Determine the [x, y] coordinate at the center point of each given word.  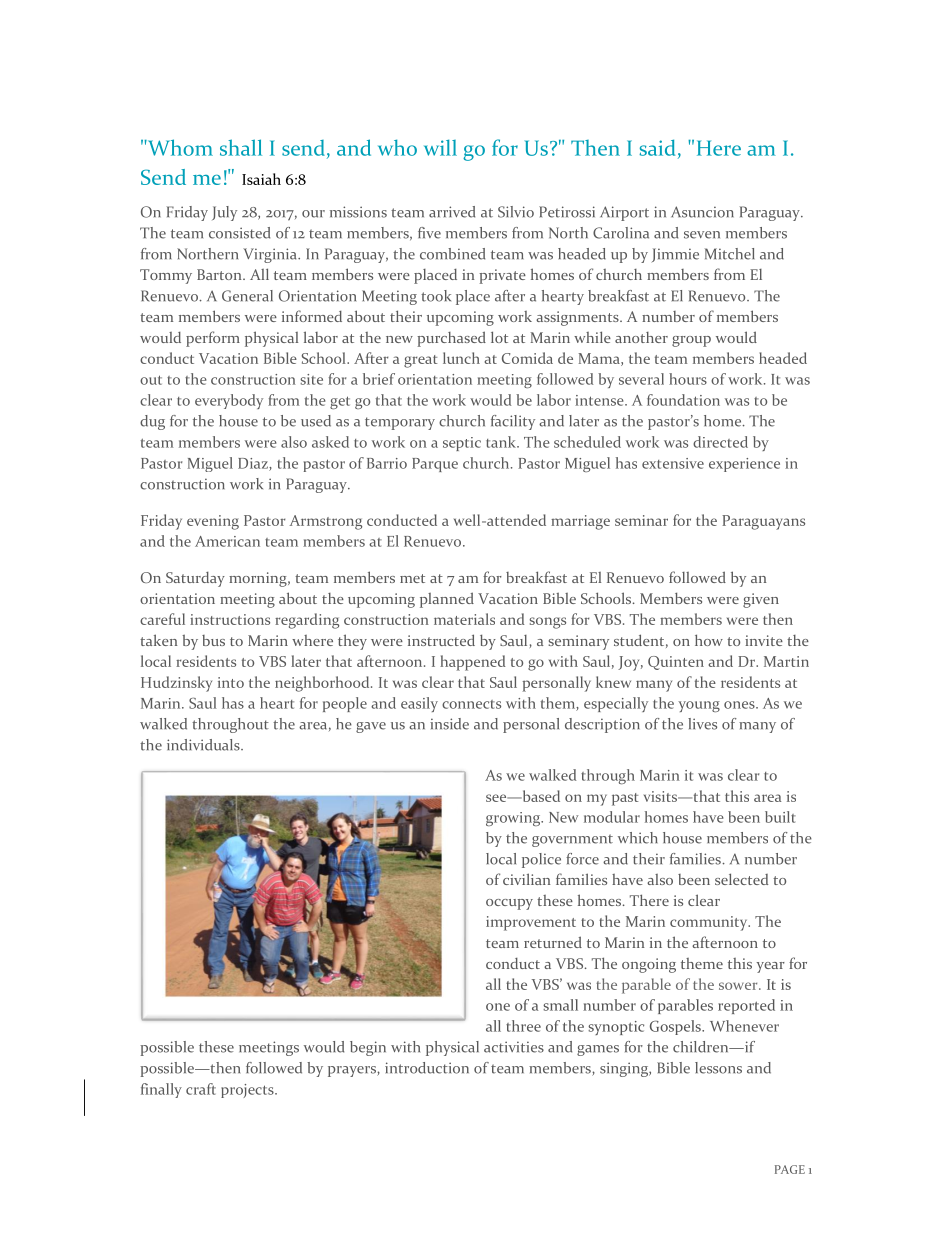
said [657, 147]
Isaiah [261, 179]
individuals [204, 745]
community [710, 923]
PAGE [790, 1169]
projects [248, 1091]
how [709, 640]
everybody [229, 401]
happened [472, 663]
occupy [509, 904]
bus [213, 640]
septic [462, 444]
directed [720, 442]
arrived [452, 212]
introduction [427, 1068]
